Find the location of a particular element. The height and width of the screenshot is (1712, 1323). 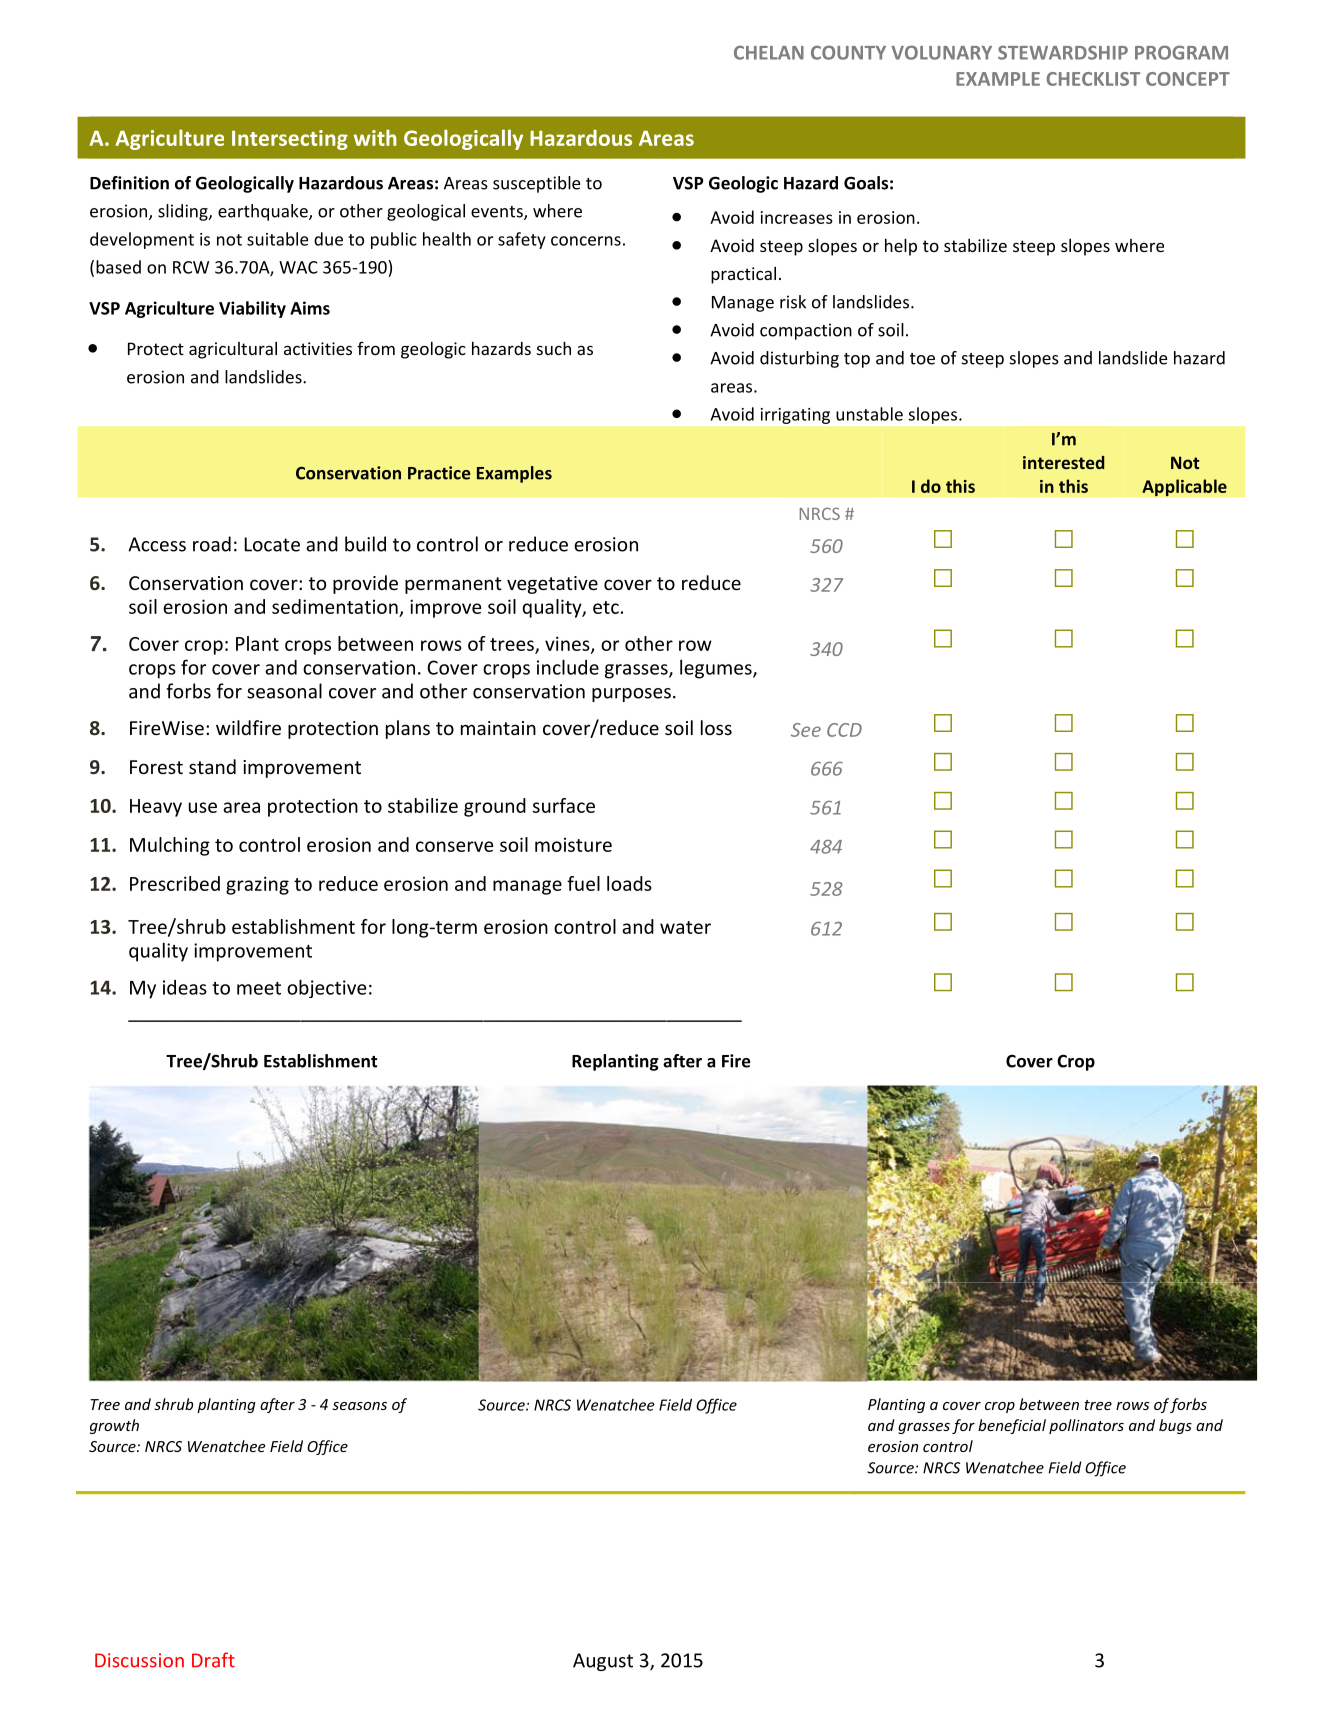

beneficial is located at coordinates (1012, 1426).
